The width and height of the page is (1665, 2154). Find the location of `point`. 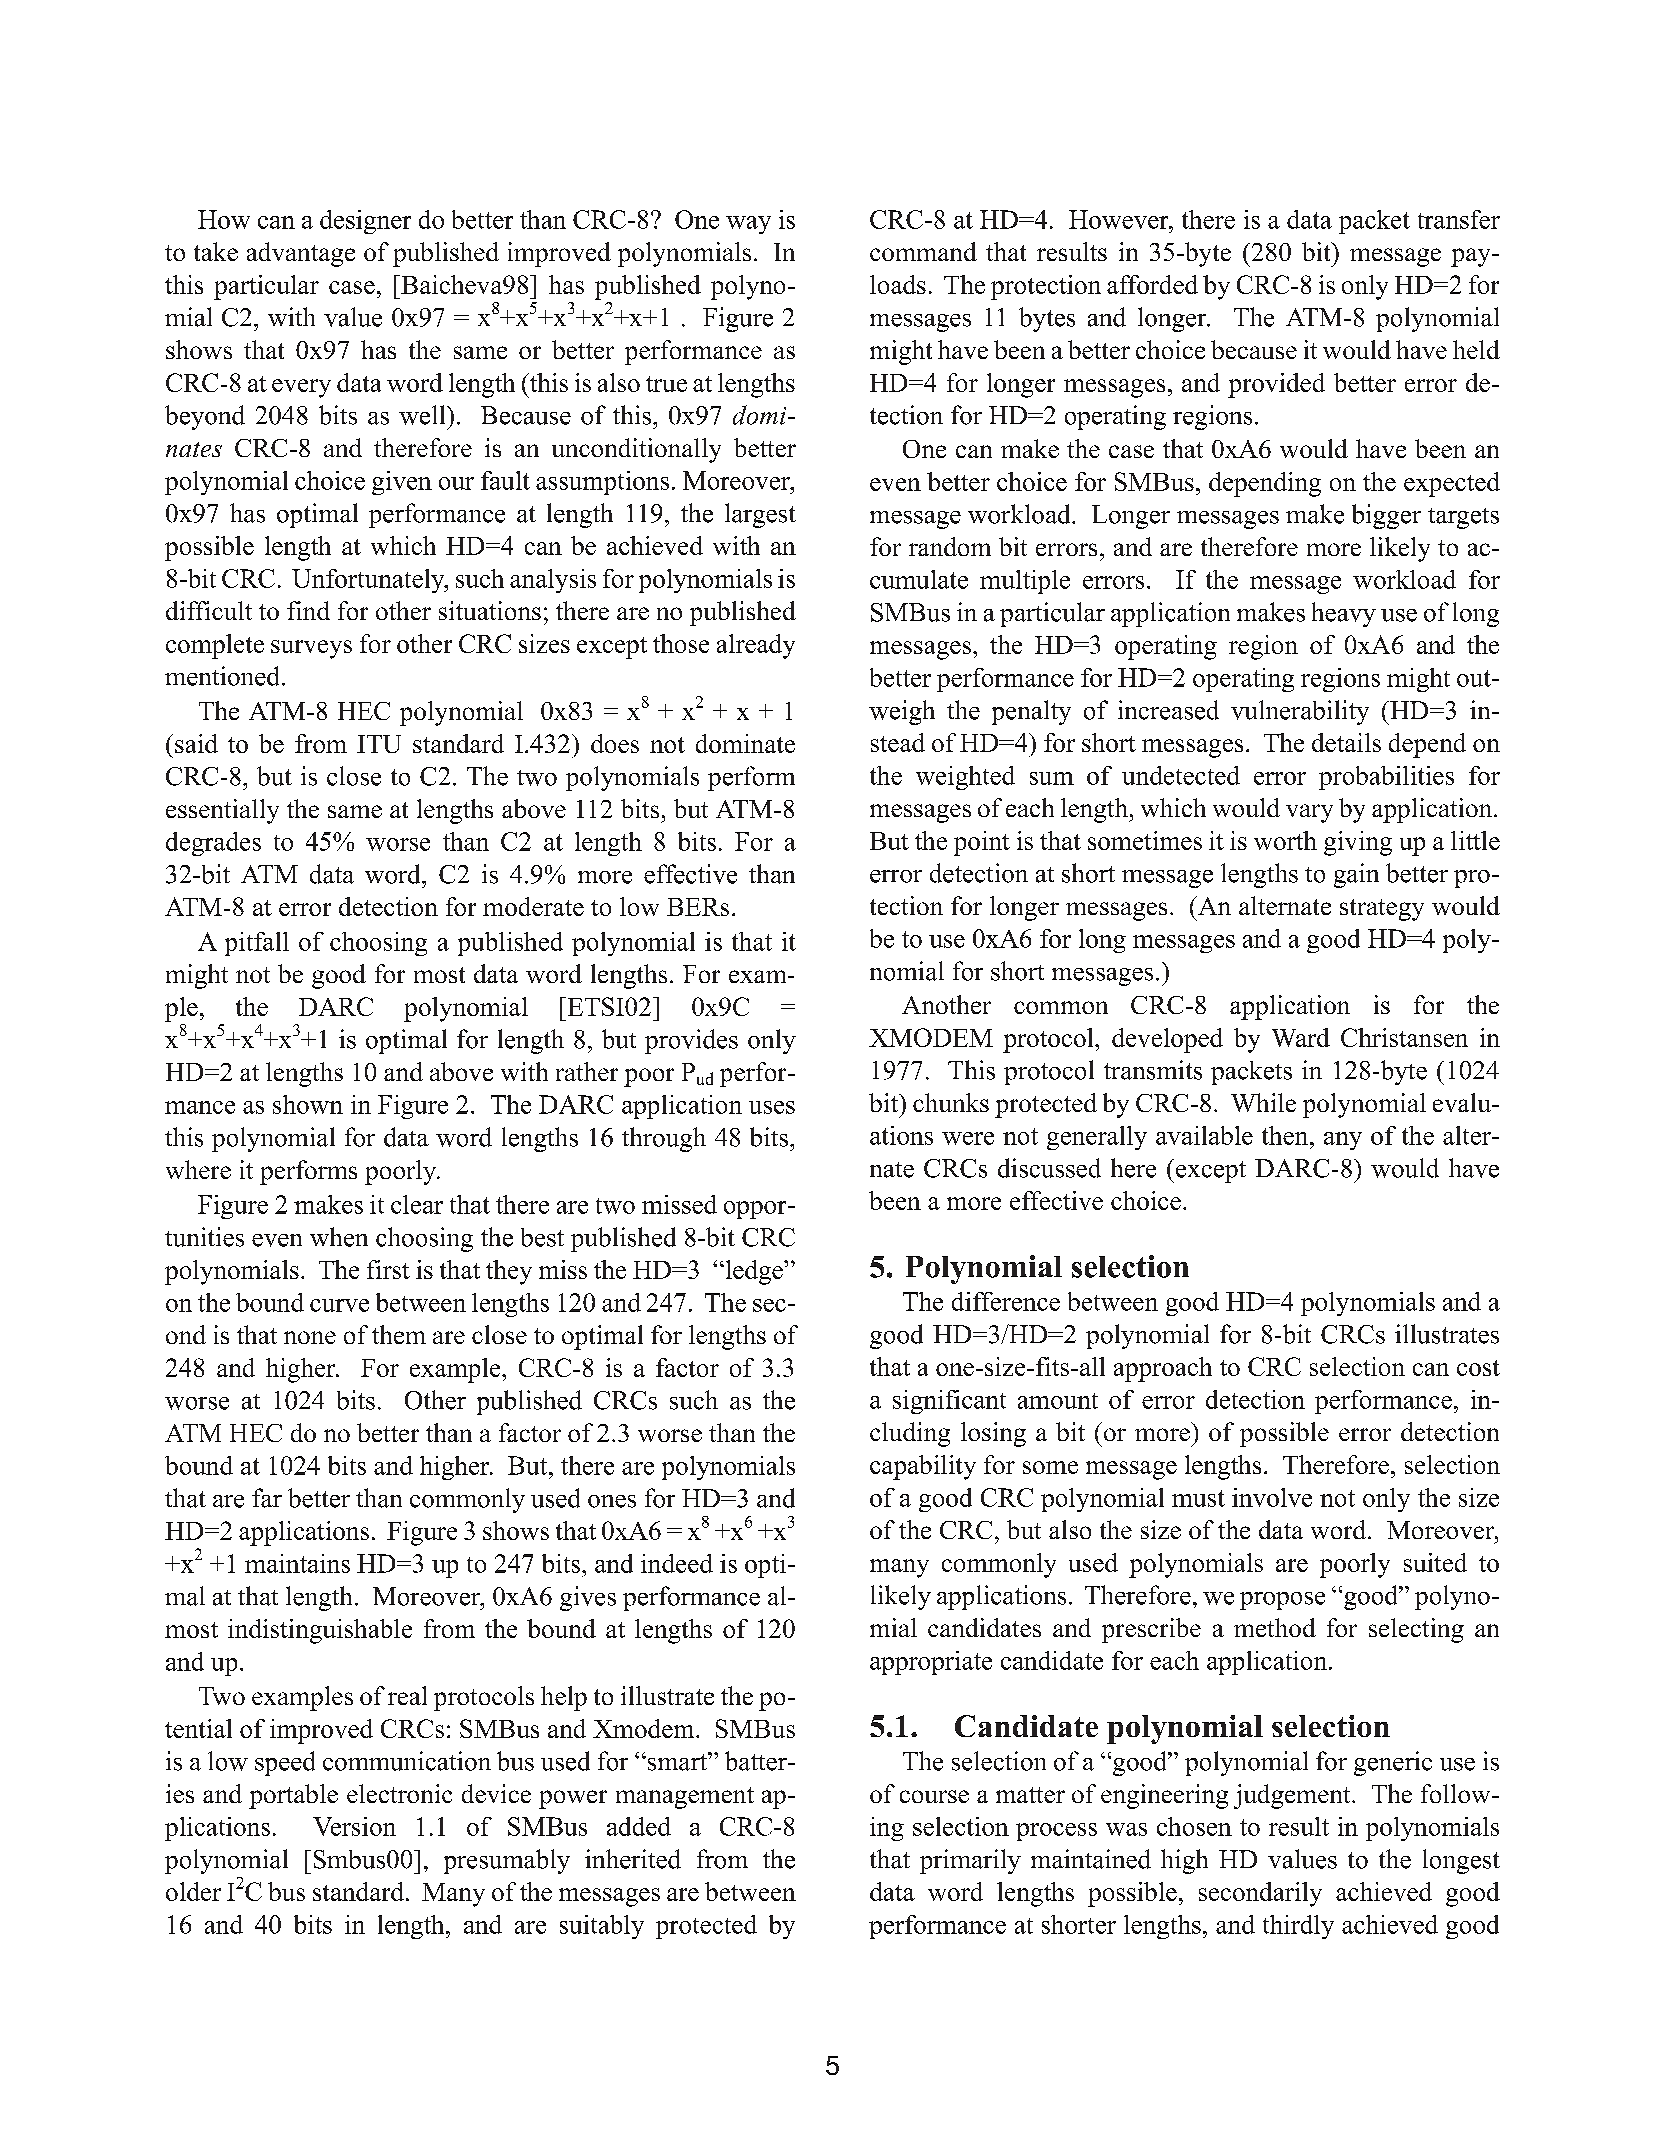

point is located at coordinates (982, 843).
